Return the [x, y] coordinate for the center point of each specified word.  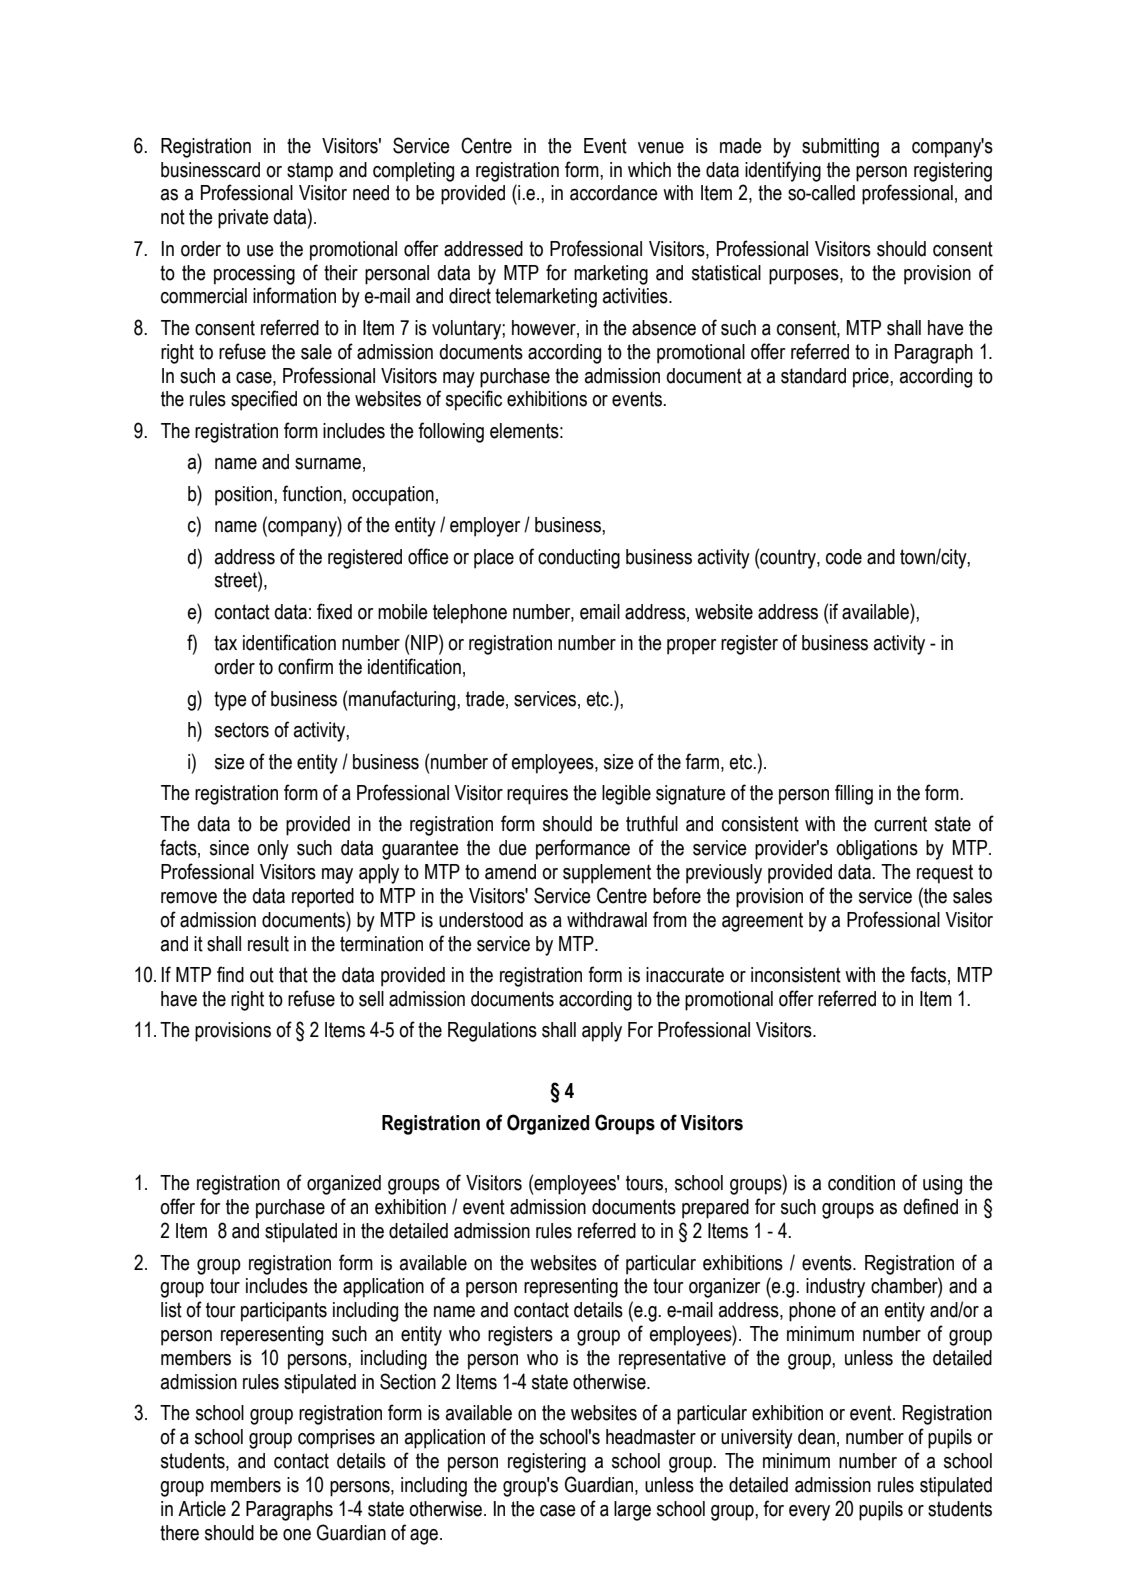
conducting [579, 559]
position [245, 496]
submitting [840, 148]
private [243, 219]
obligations [877, 850]
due [513, 848]
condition [861, 1183]
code [844, 557]
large [632, 1511]
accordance [614, 193]
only [273, 850]
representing [571, 1288]
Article [202, 1509]
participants [284, 1312]
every [809, 1513]
